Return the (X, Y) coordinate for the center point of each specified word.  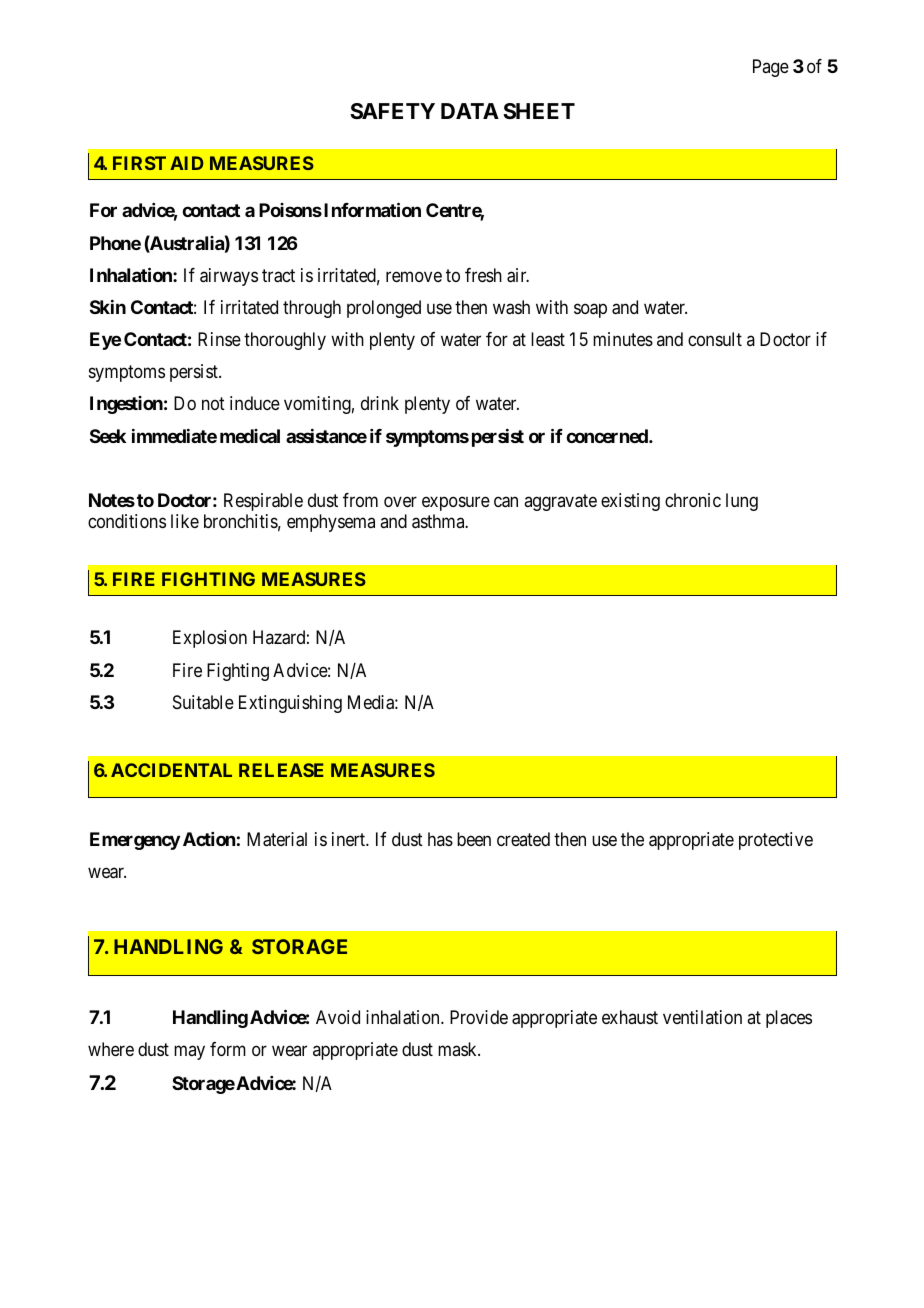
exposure (456, 503)
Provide (479, 1017)
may (189, 1053)
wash (511, 307)
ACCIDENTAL (171, 770)
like (185, 521)
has (440, 839)
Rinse (219, 339)
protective (776, 841)
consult (715, 339)
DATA (470, 111)
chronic (693, 500)
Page (771, 68)
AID (187, 163)
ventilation (702, 1017)
